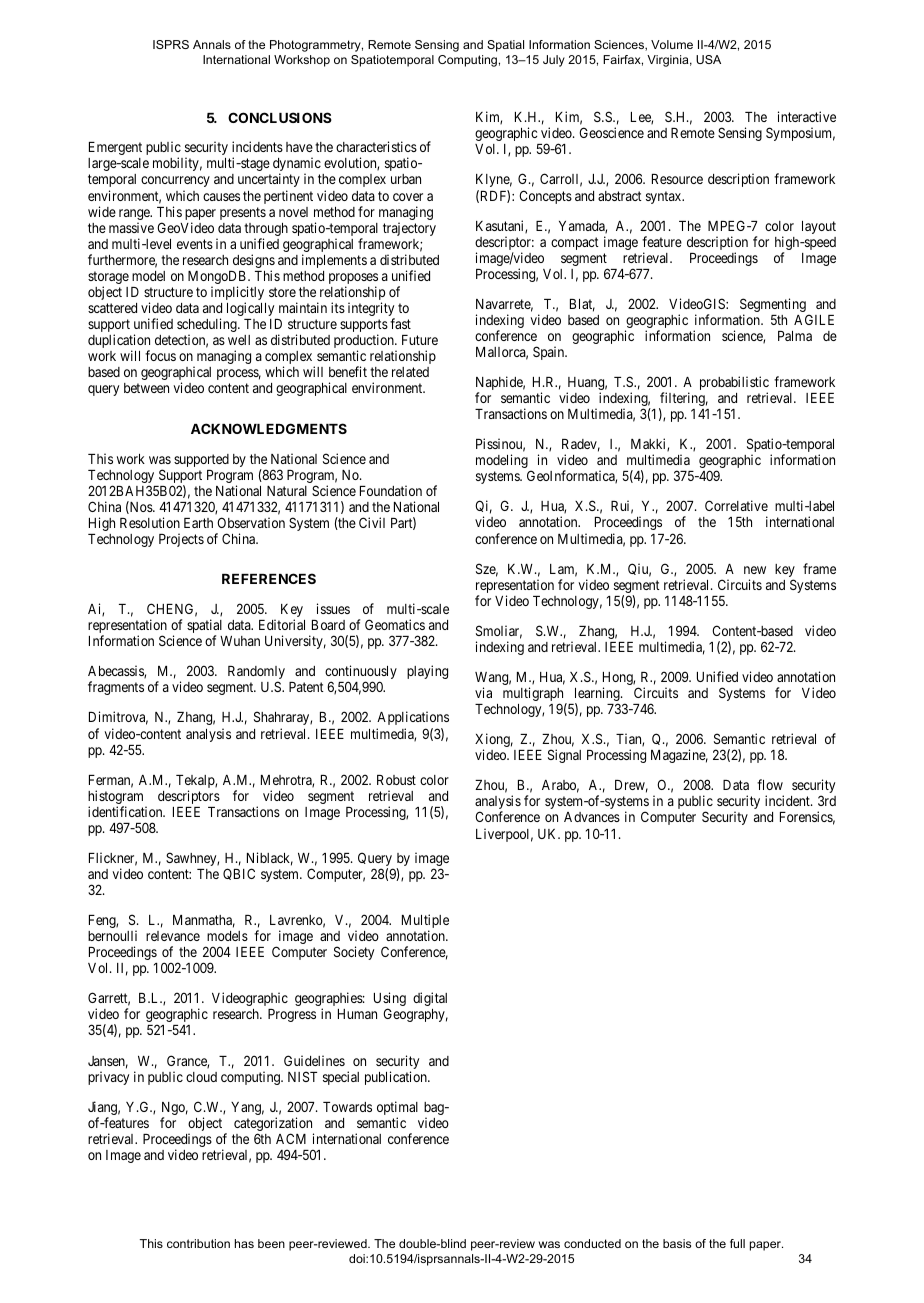  I want to click on new, so click(755, 570).
